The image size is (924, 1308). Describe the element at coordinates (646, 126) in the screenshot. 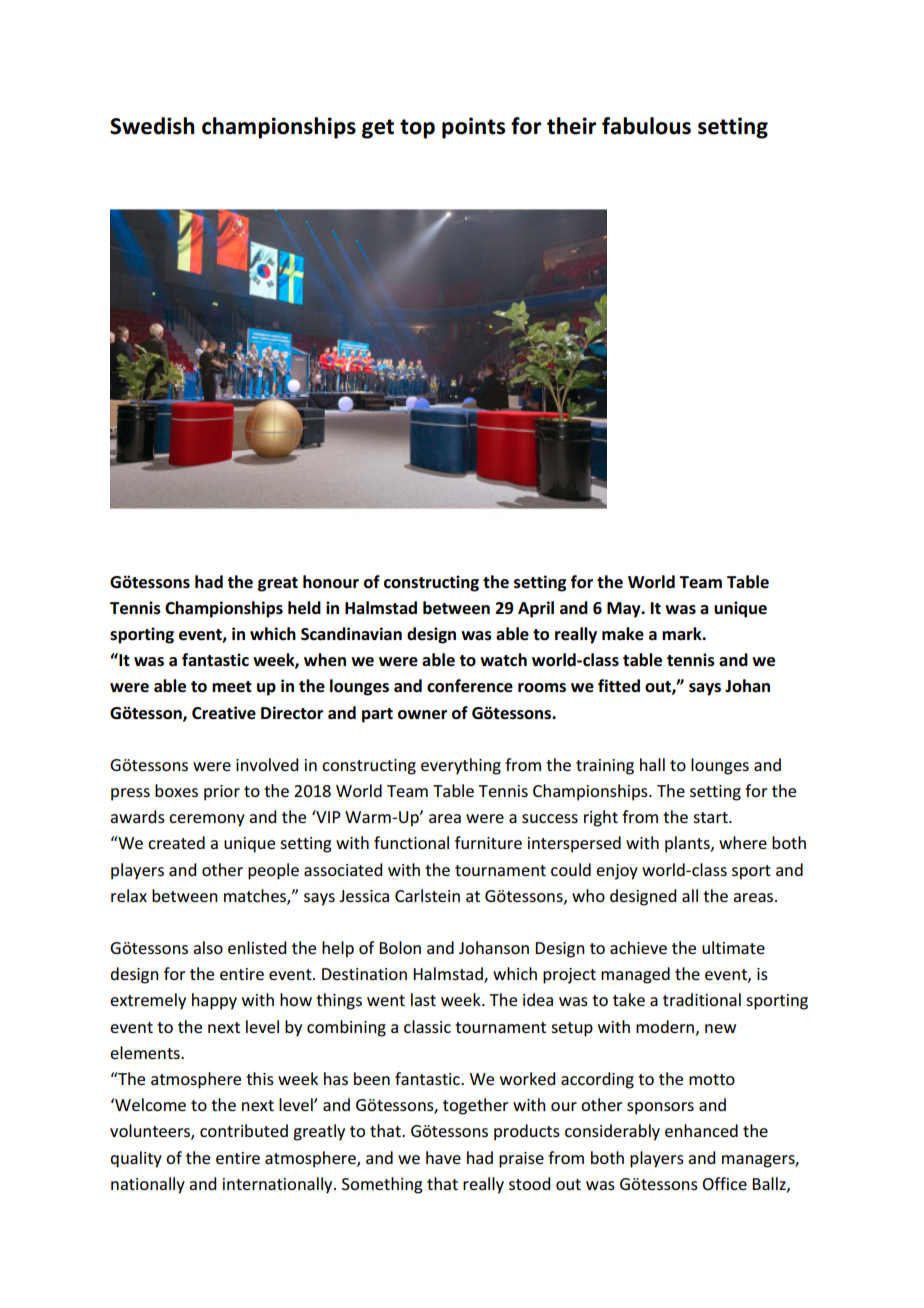

I see `fabulous` at that location.
